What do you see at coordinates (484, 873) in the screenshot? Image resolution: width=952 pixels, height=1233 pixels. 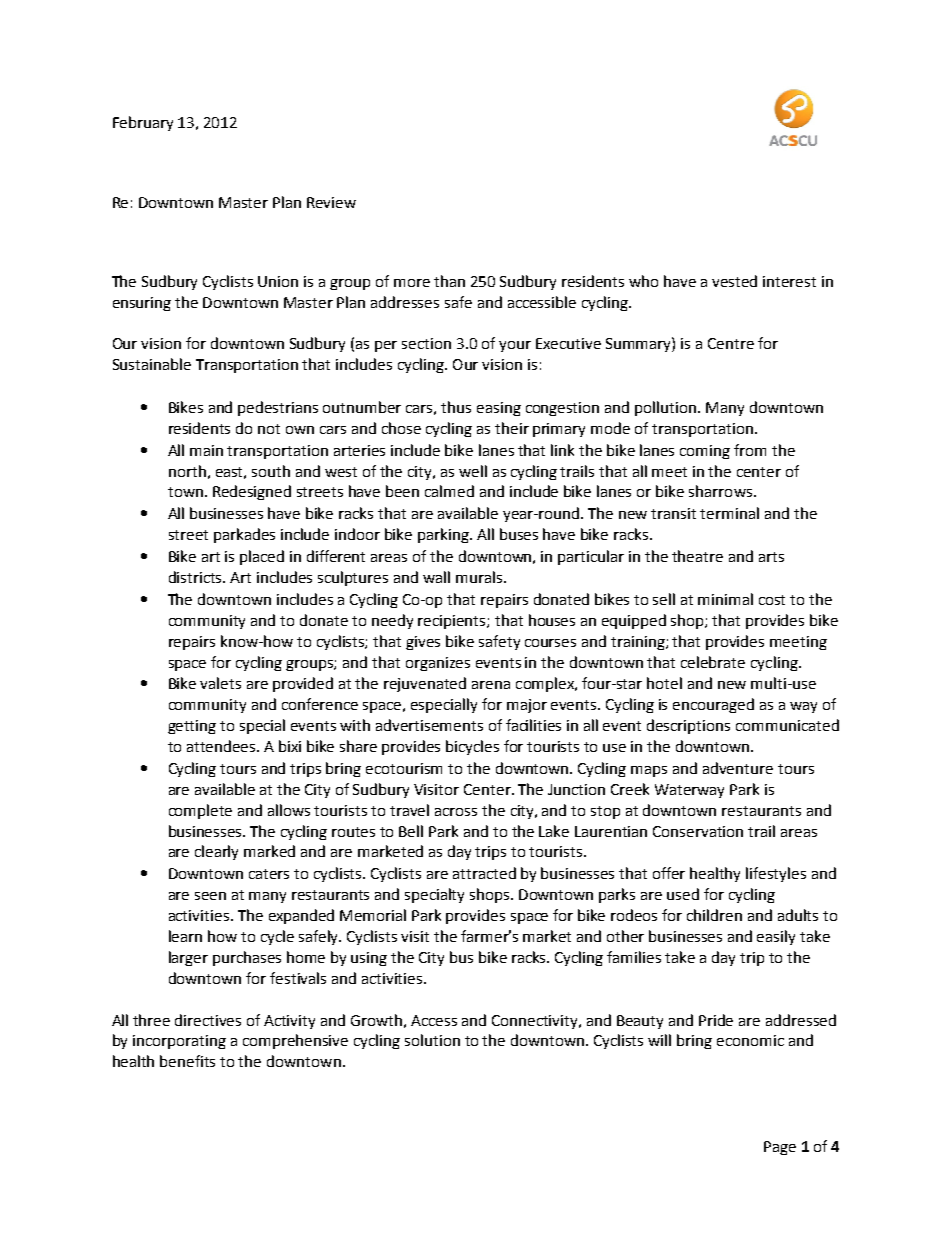 I see `attracted` at bounding box center [484, 873].
